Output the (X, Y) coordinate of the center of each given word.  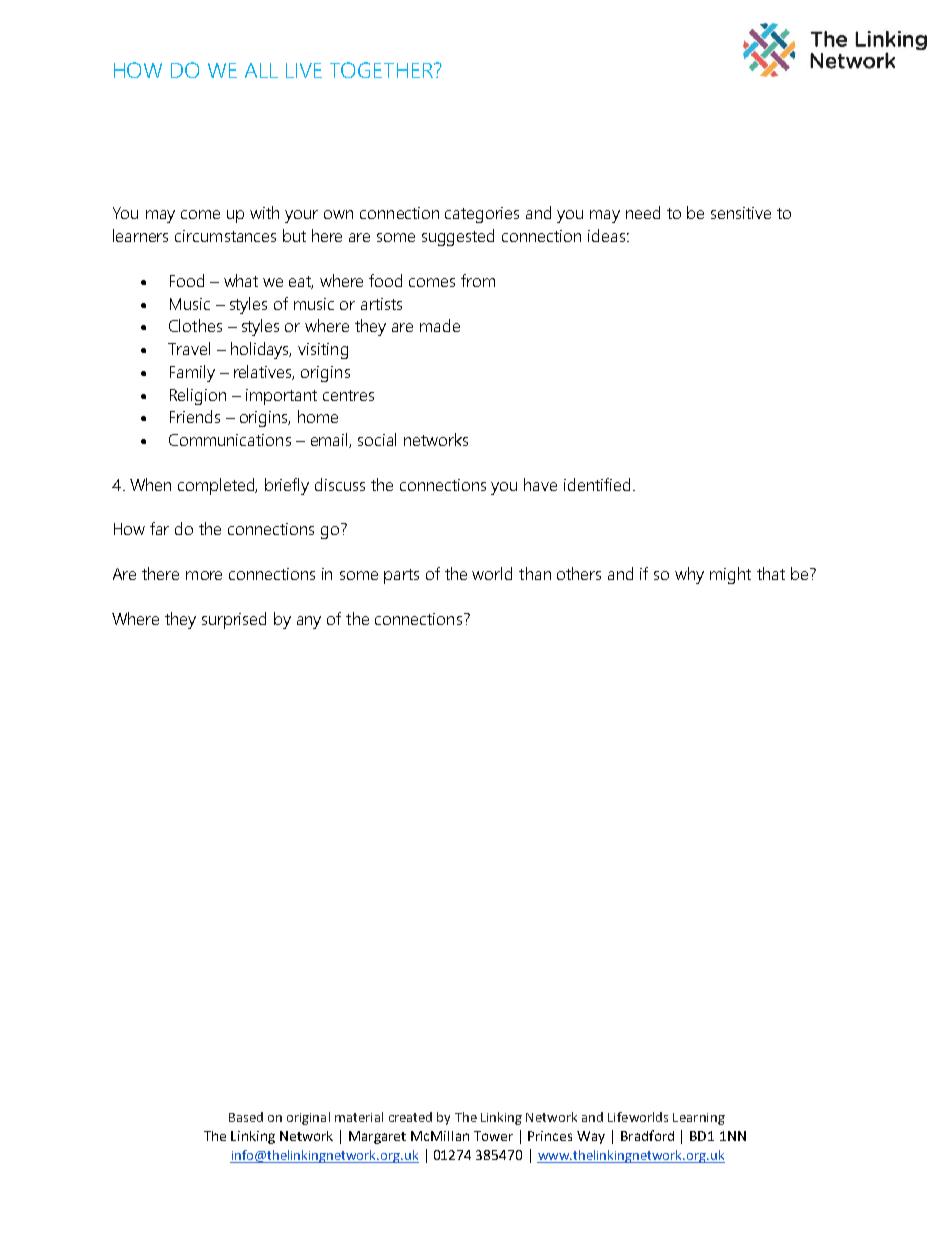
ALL (261, 70)
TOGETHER (382, 70)
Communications (230, 440)
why (689, 575)
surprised (234, 620)
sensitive (741, 213)
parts (401, 576)
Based (246, 1117)
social (377, 439)
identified (597, 484)
